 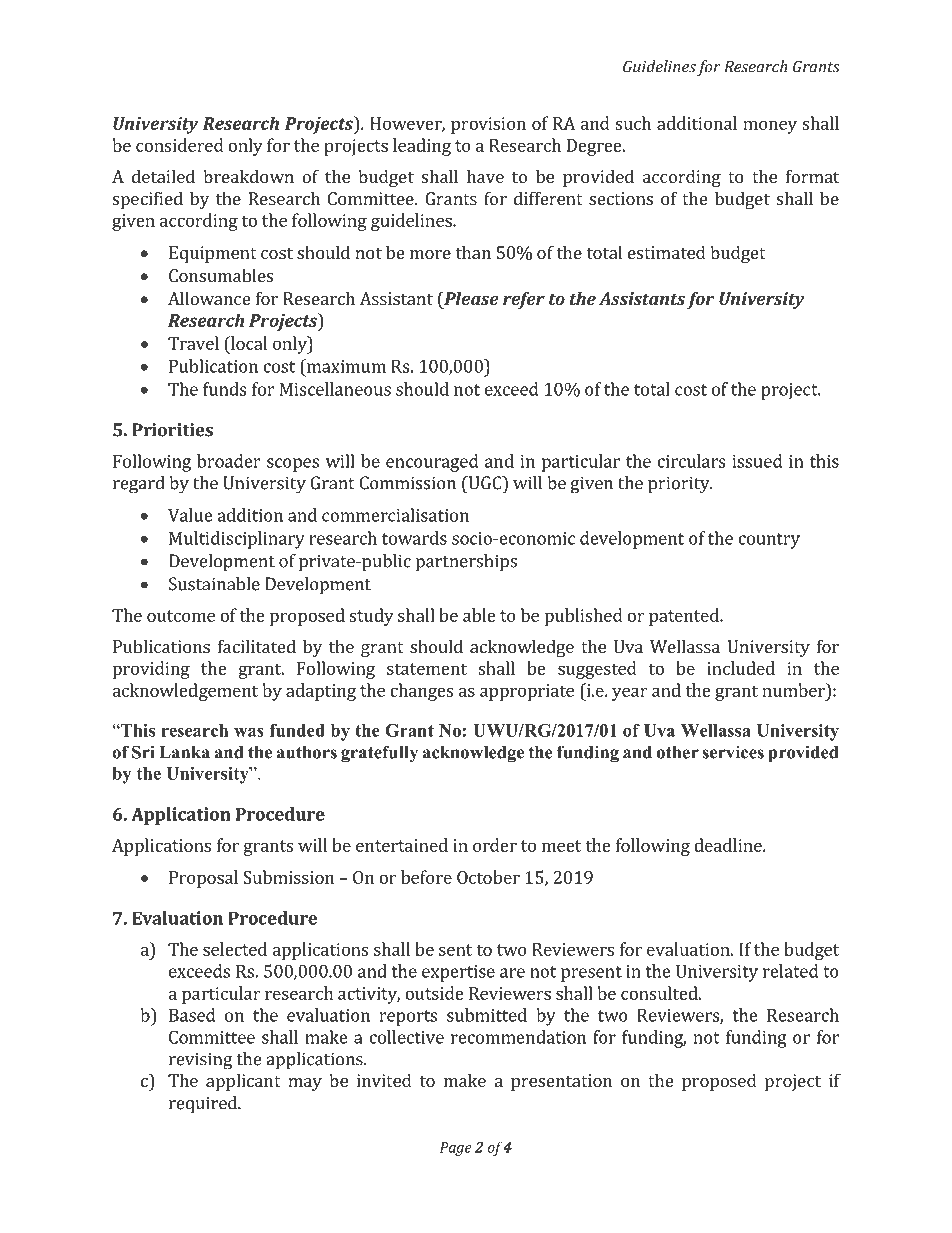 I want to click on money, so click(x=770, y=127).
